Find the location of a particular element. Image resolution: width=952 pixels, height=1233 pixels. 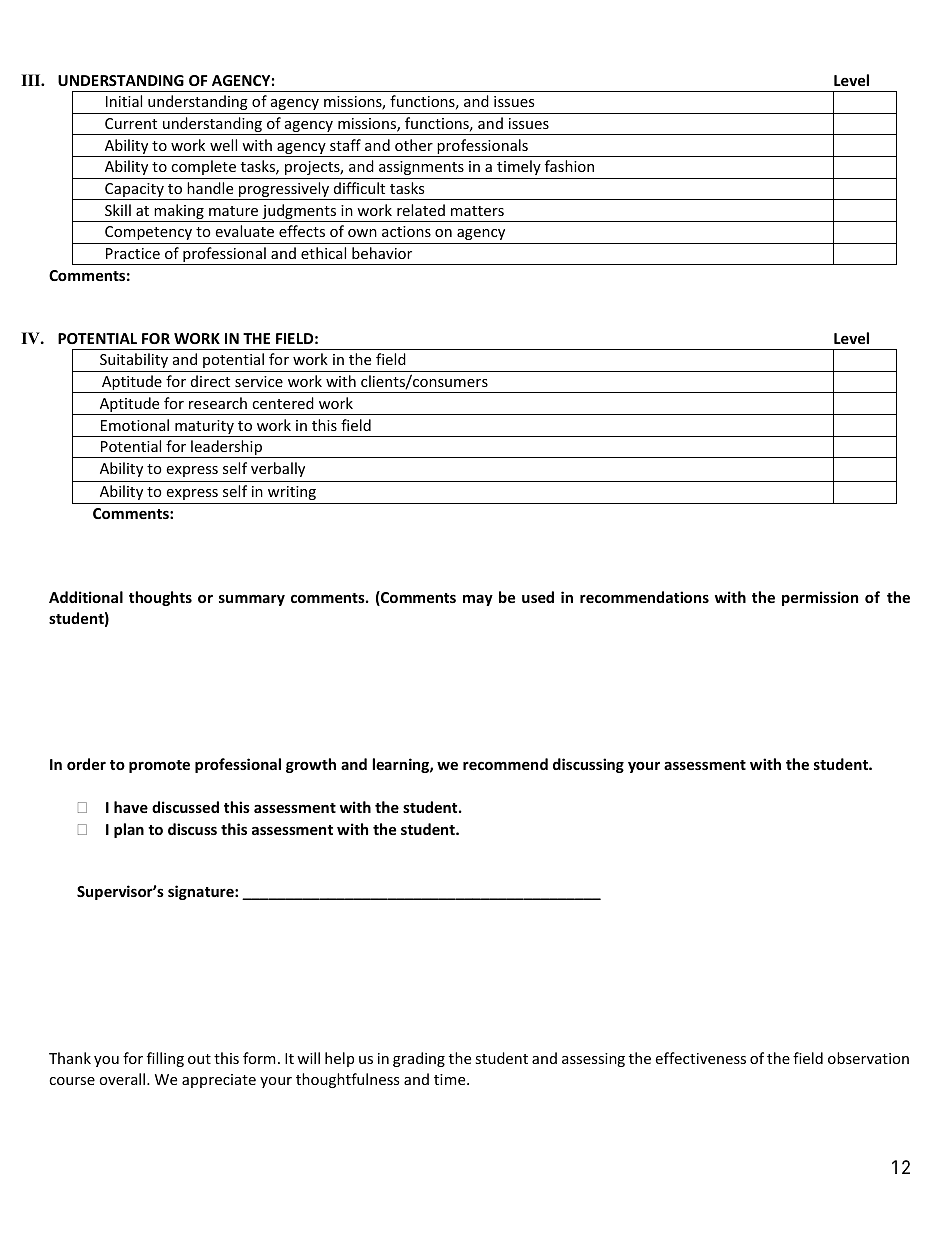

permission is located at coordinates (820, 598).
